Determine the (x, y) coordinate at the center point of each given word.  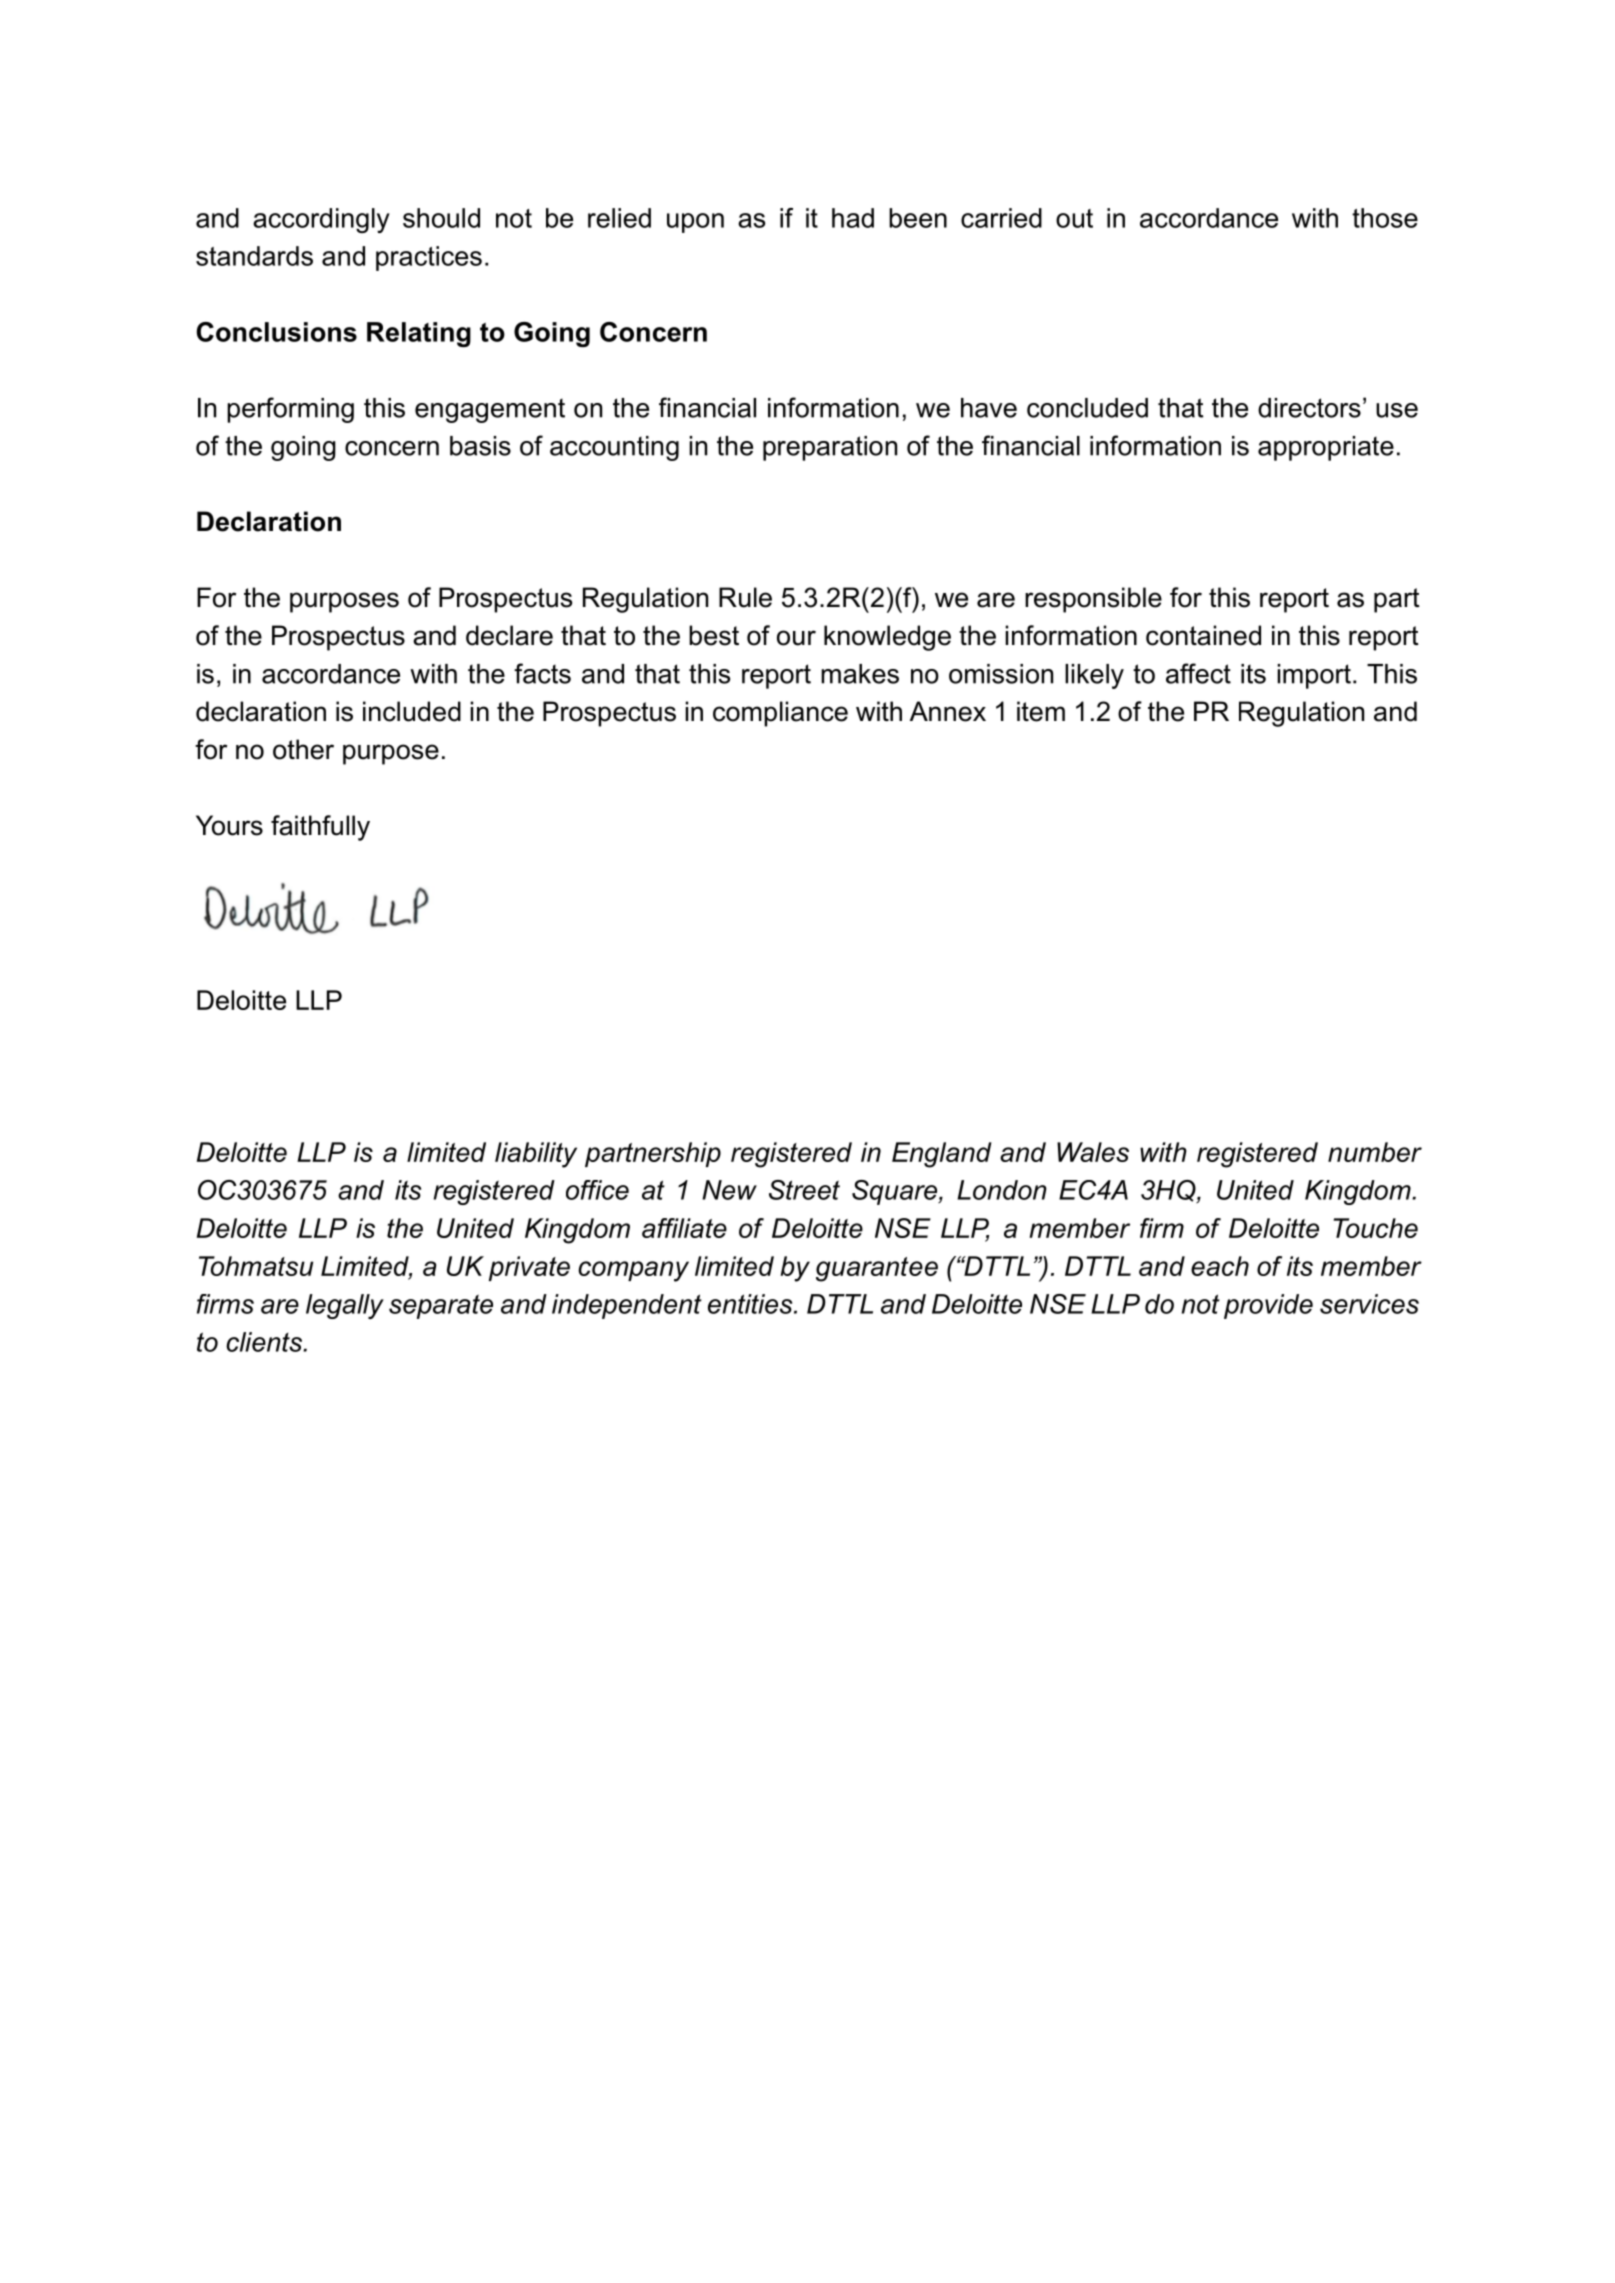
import (1314, 676)
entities (751, 1304)
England (942, 1155)
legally (345, 1306)
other (303, 749)
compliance (780, 714)
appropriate (1326, 448)
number (1375, 1152)
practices (429, 258)
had (853, 218)
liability (536, 1155)
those (1385, 218)
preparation (830, 448)
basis (480, 446)
